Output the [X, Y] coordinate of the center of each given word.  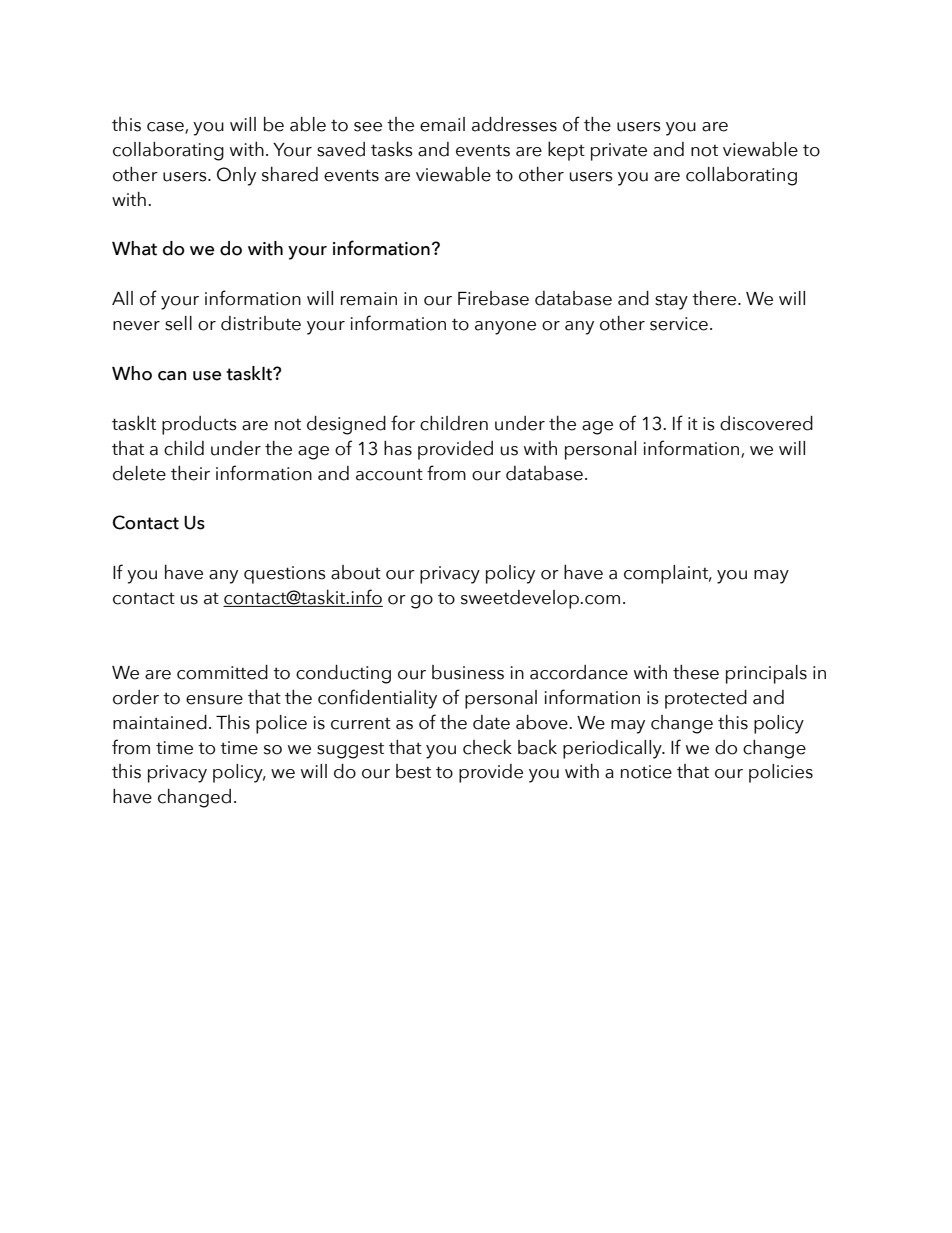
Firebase [493, 298]
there [715, 298]
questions [285, 575]
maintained [160, 722]
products [199, 425]
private [619, 152]
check [487, 747]
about [356, 572]
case [166, 127]
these [696, 672]
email [442, 124]
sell [178, 323]
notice [646, 772]
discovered [766, 423]
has [398, 448]
